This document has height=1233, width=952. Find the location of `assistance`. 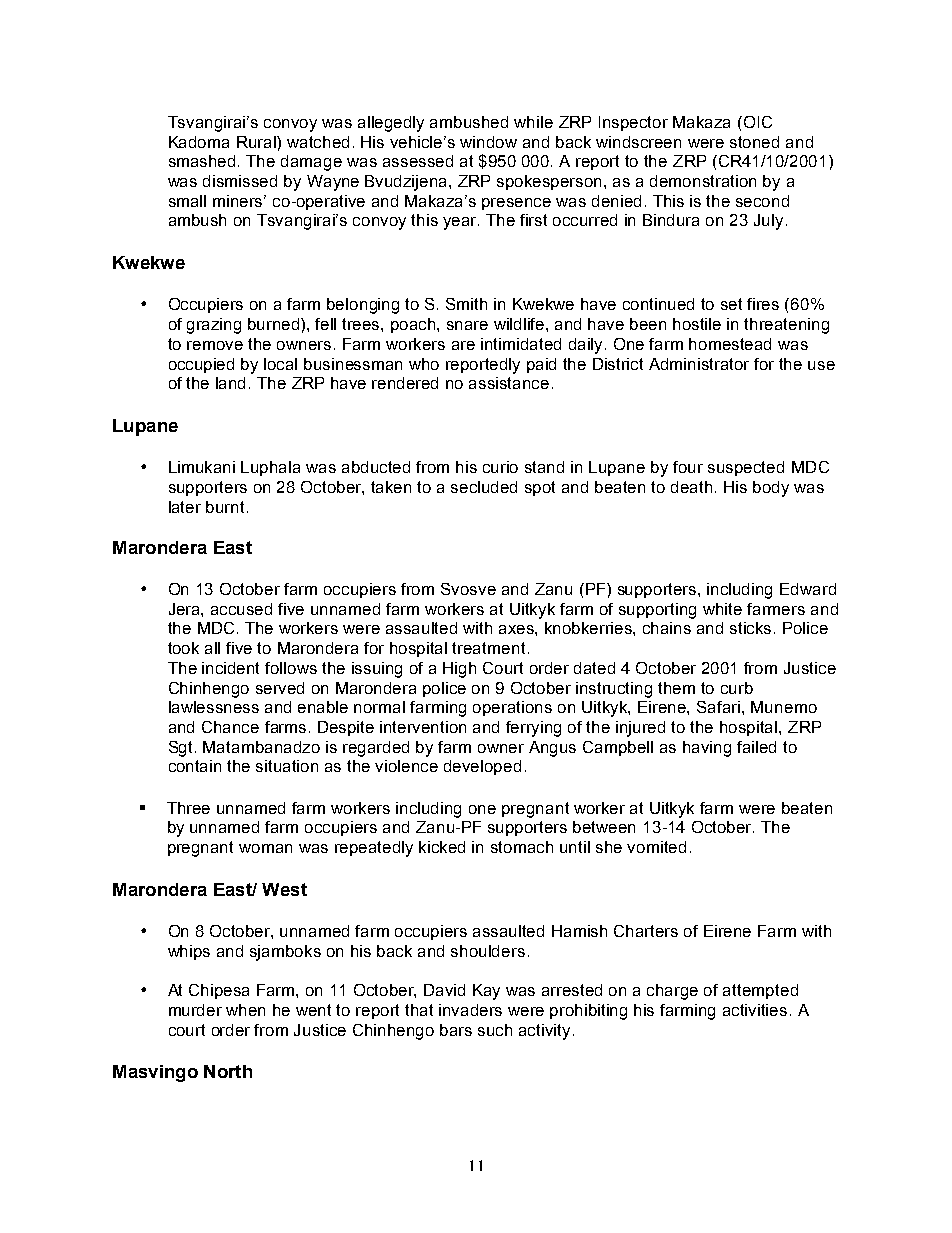

assistance is located at coordinates (509, 383).
